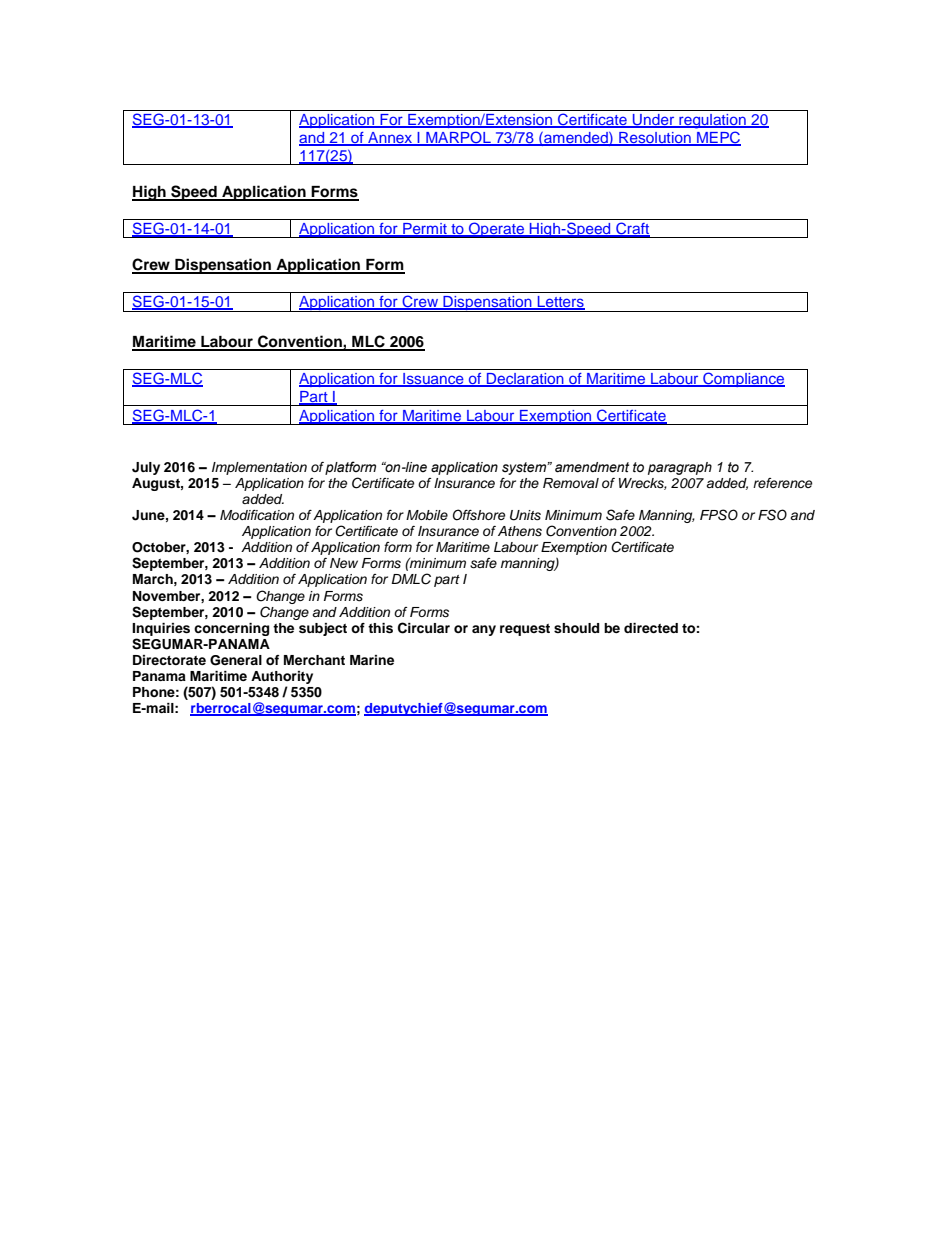 Image resolution: width=952 pixels, height=1233 pixels. Describe the element at coordinates (231, 629) in the page. I see `concerning` at that location.
